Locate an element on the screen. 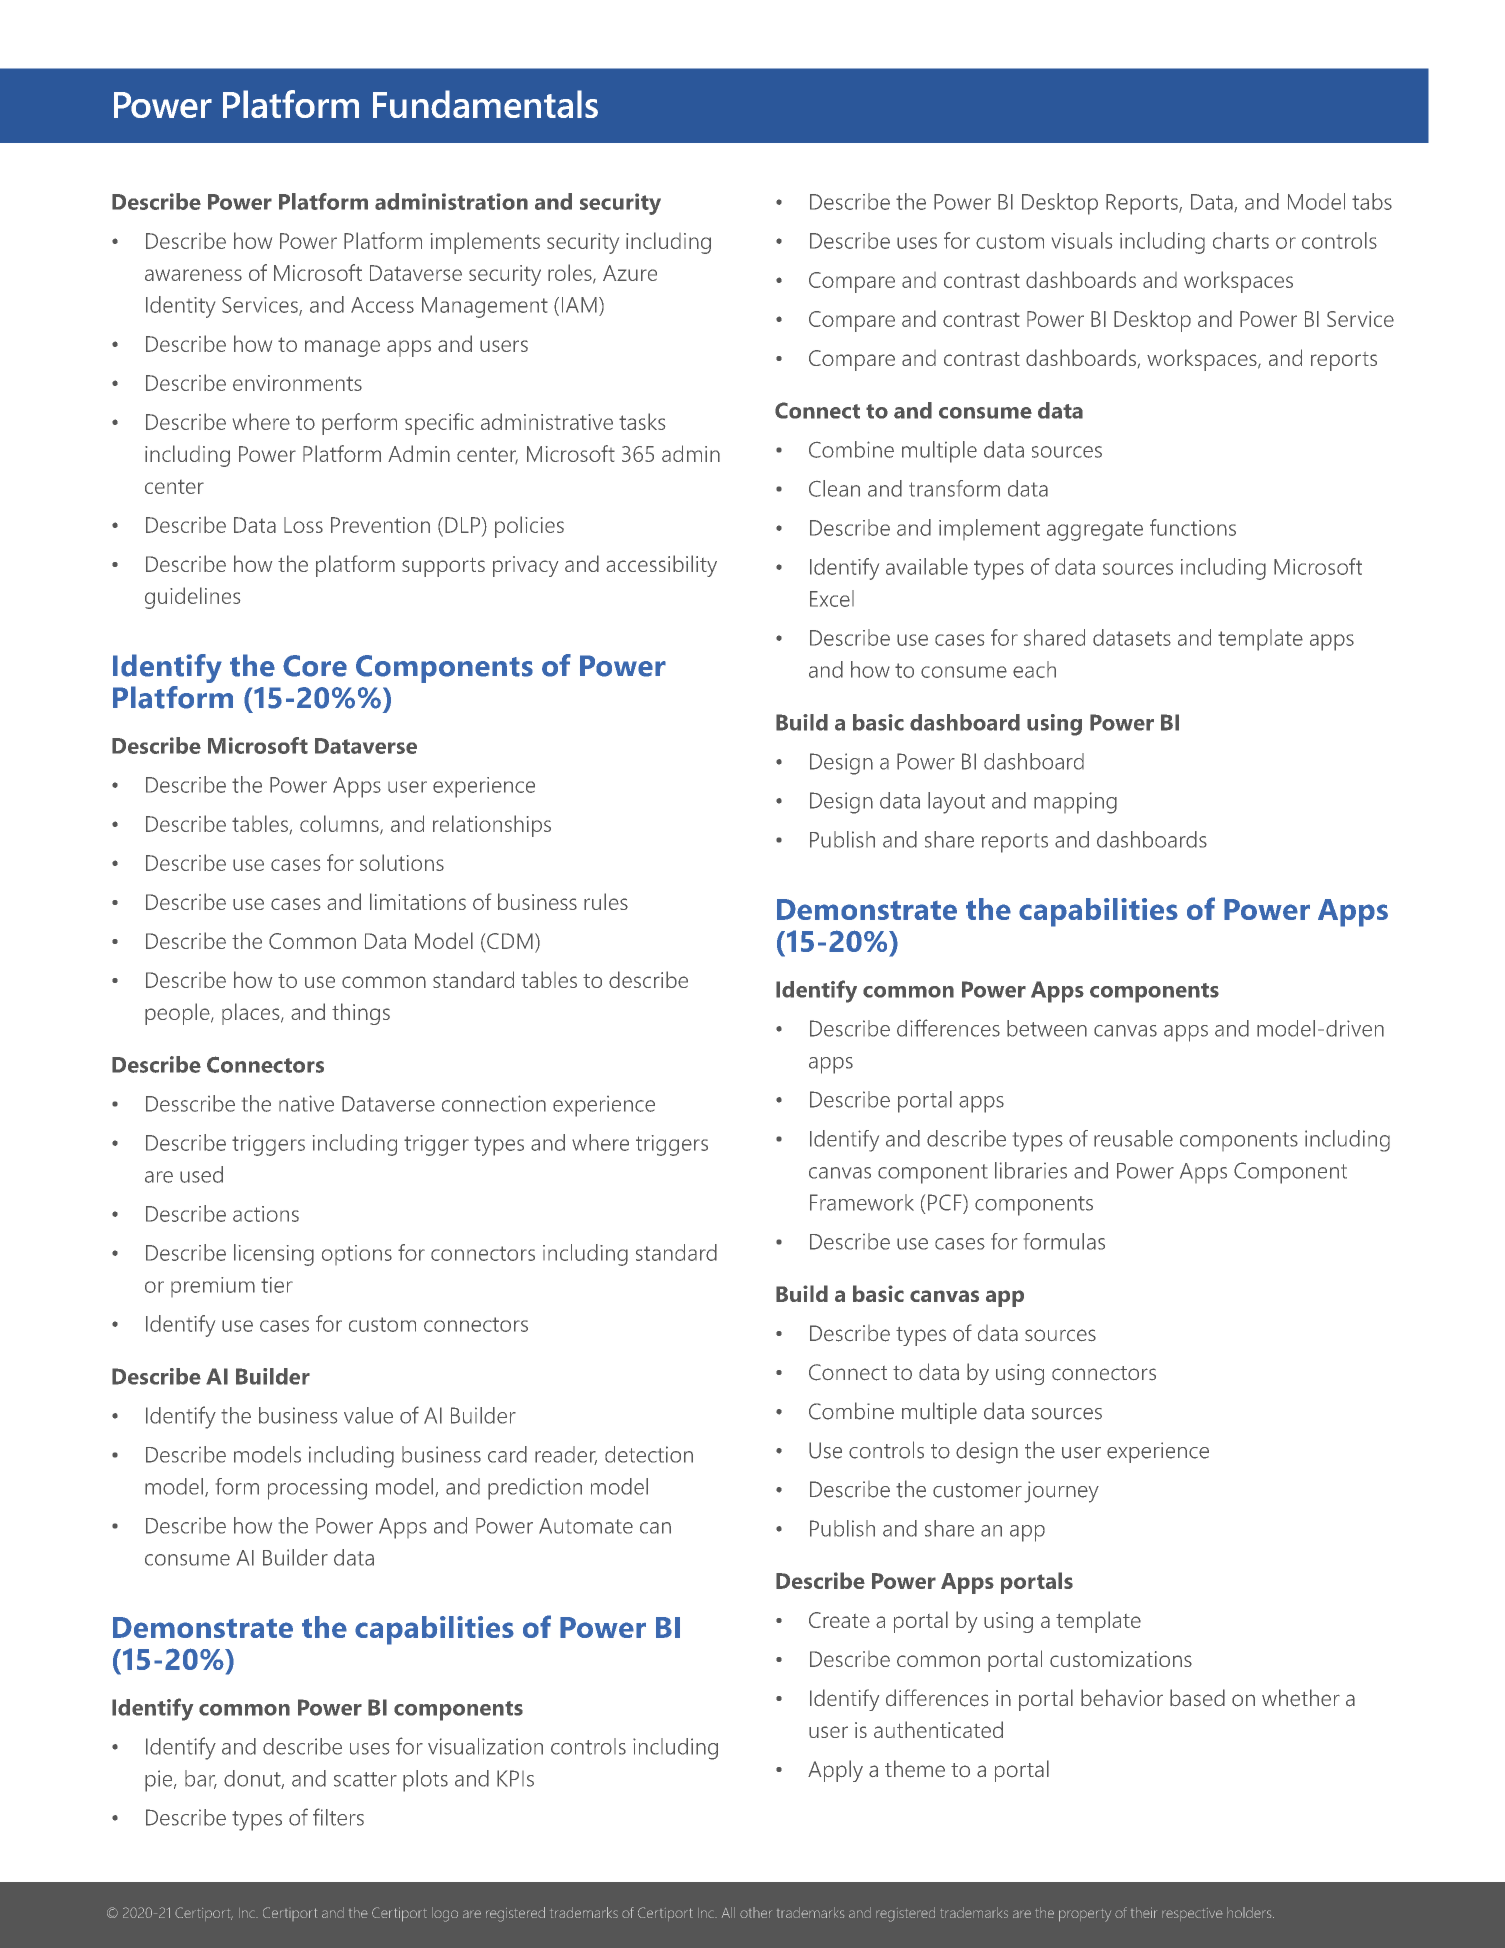 The image size is (1505, 1948). mapping is located at coordinates (1075, 803).
